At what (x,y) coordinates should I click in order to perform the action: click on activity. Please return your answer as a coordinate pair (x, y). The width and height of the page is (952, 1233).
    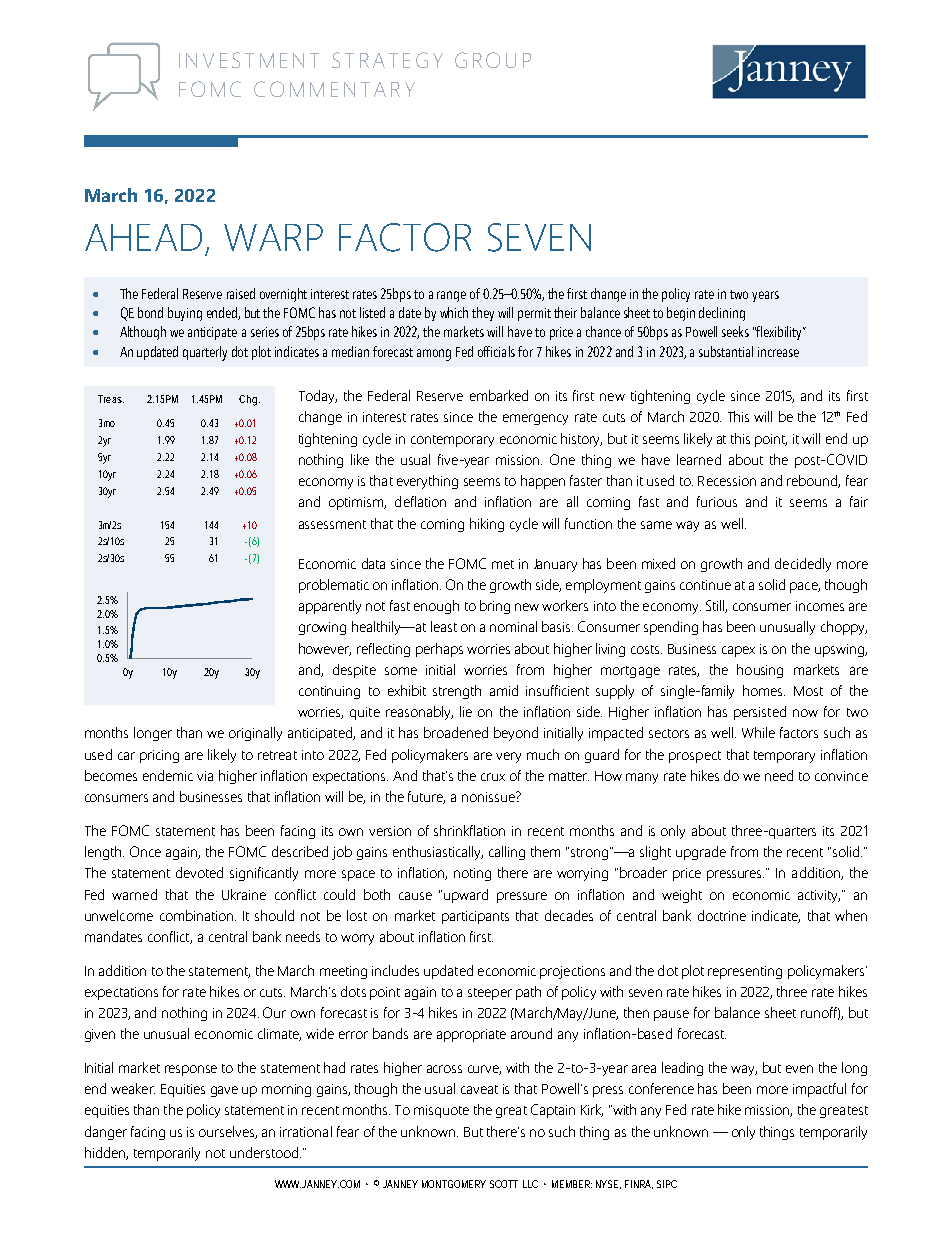
    Looking at the image, I should click on (819, 896).
